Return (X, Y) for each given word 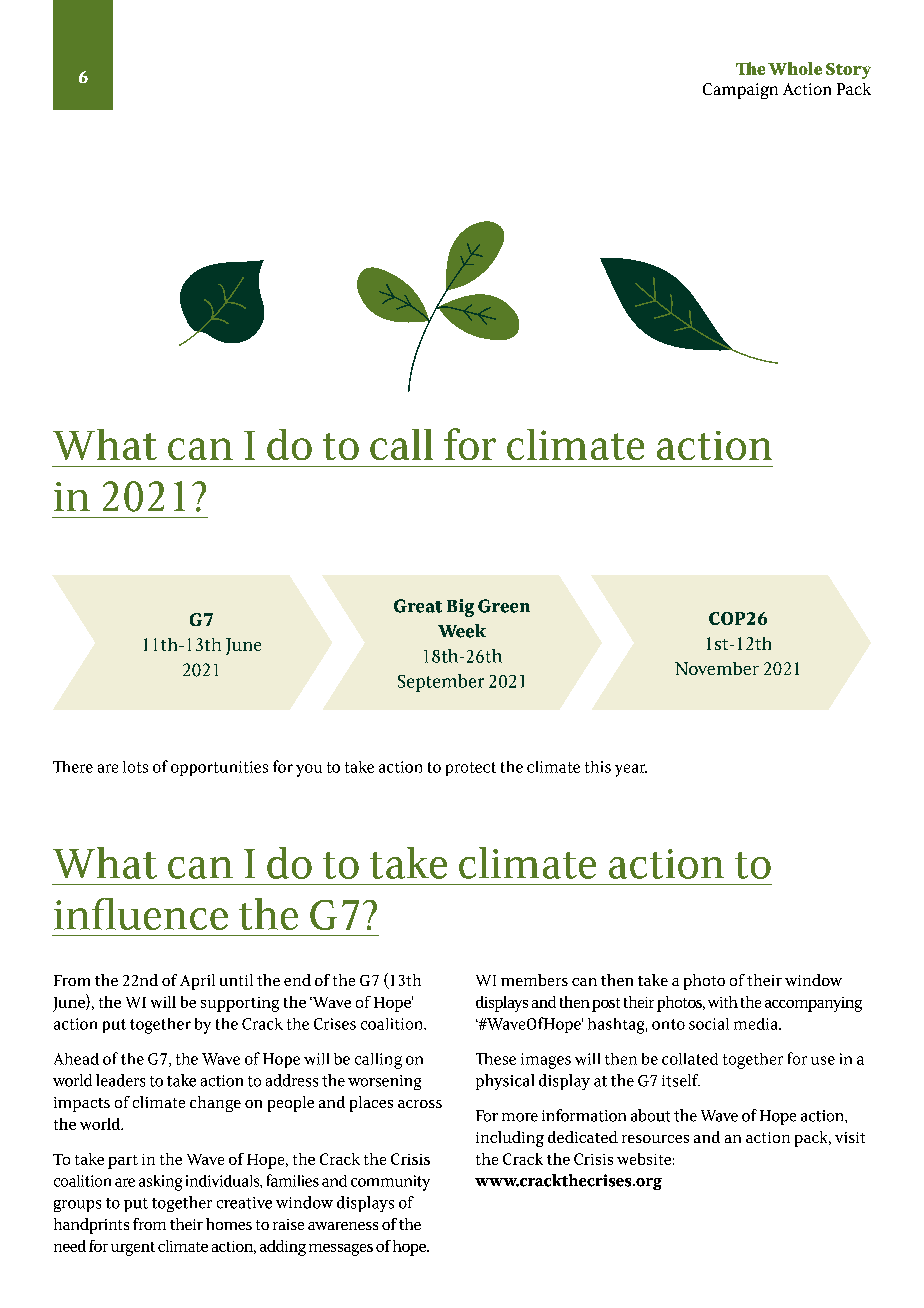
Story (848, 71)
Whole (795, 68)
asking (160, 1183)
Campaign (740, 91)
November (717, 668)
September (441, 683)
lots (135, 767)
